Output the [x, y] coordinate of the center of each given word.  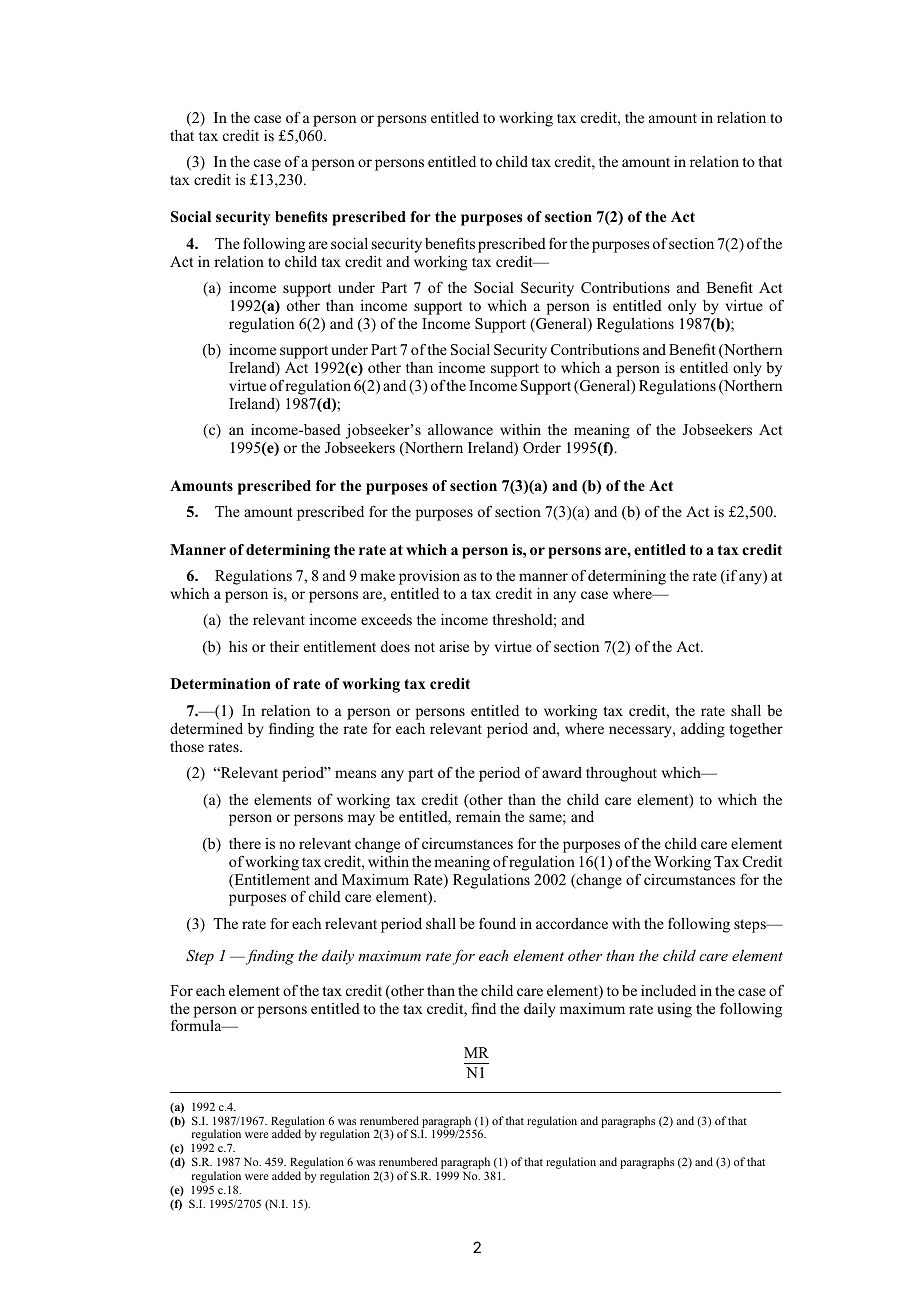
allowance [460, 429]
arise [454, 646]
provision [429, 577]
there [245, 843]
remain [478, 816]
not [424, 647]
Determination [220, 683]
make [377, 575]
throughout [621, 774]
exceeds [386, 619]
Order [542, 447]
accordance [572, 923]
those [187, 746]
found [497, 923]
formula [197, 1025]
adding [703, 730]
